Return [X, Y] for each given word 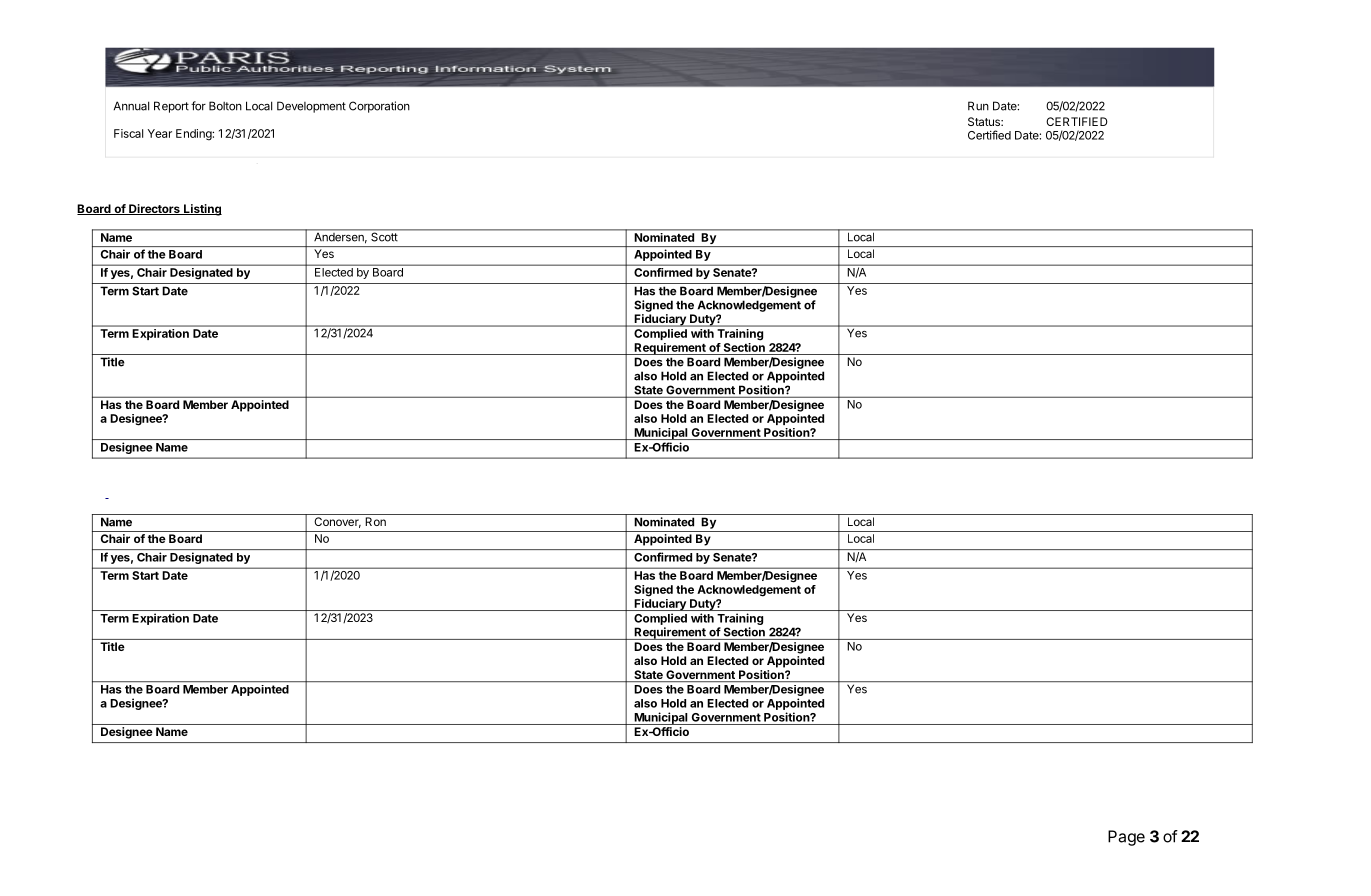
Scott [384, 236]
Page [1126, 838]
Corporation [379, 107]
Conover [337, 522]
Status [985, 121]
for [198, 106]
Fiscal [128, 133]
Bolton [225, 106]
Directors [154, 209]
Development [311, 107]
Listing [202, 210]
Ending [194, 135]
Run [978, 106]
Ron [375, 521]
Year [160, 133]
